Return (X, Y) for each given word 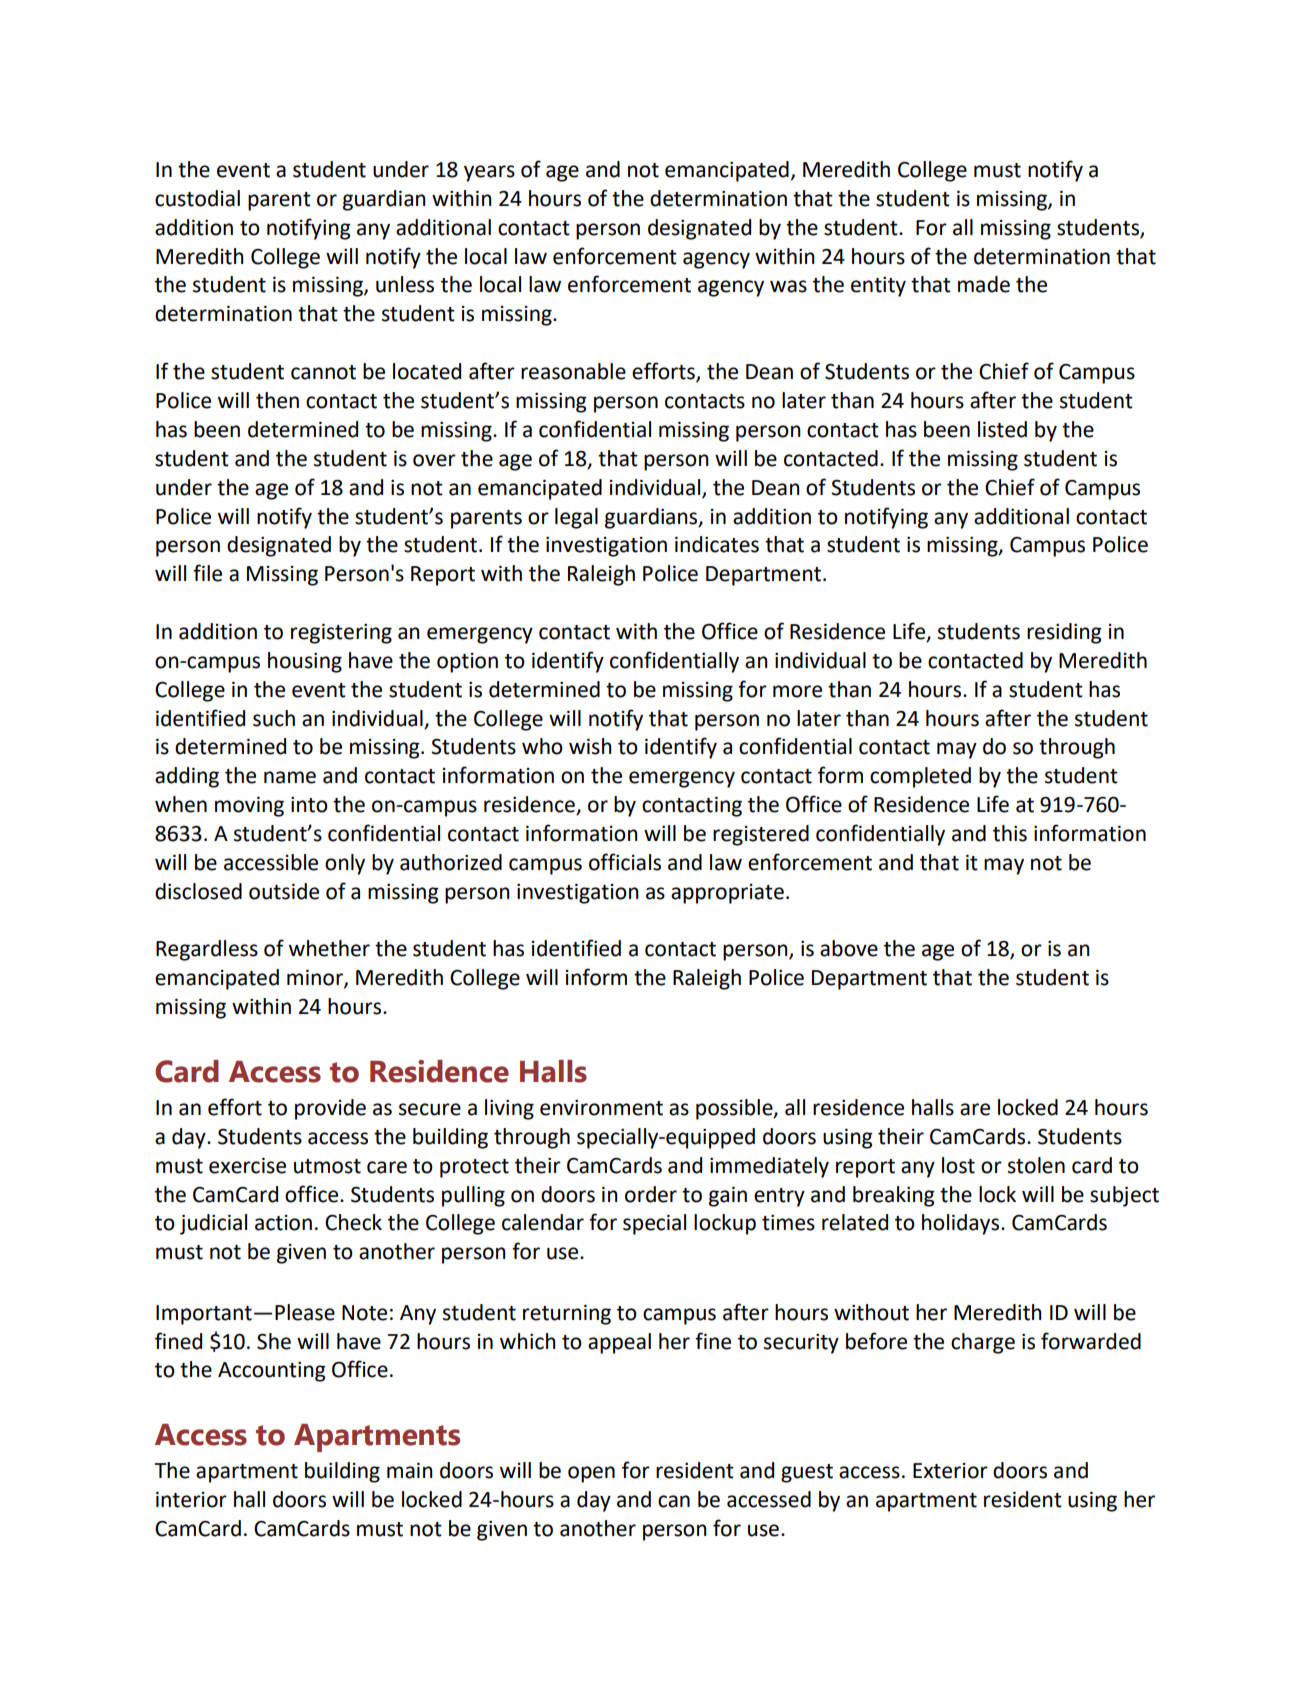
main (410, 1470)
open (591, 1474)
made (984, 284)
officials (625, 862)
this (1010, 833)
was (788, 286)
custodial (197, 198)
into (309, 805)
